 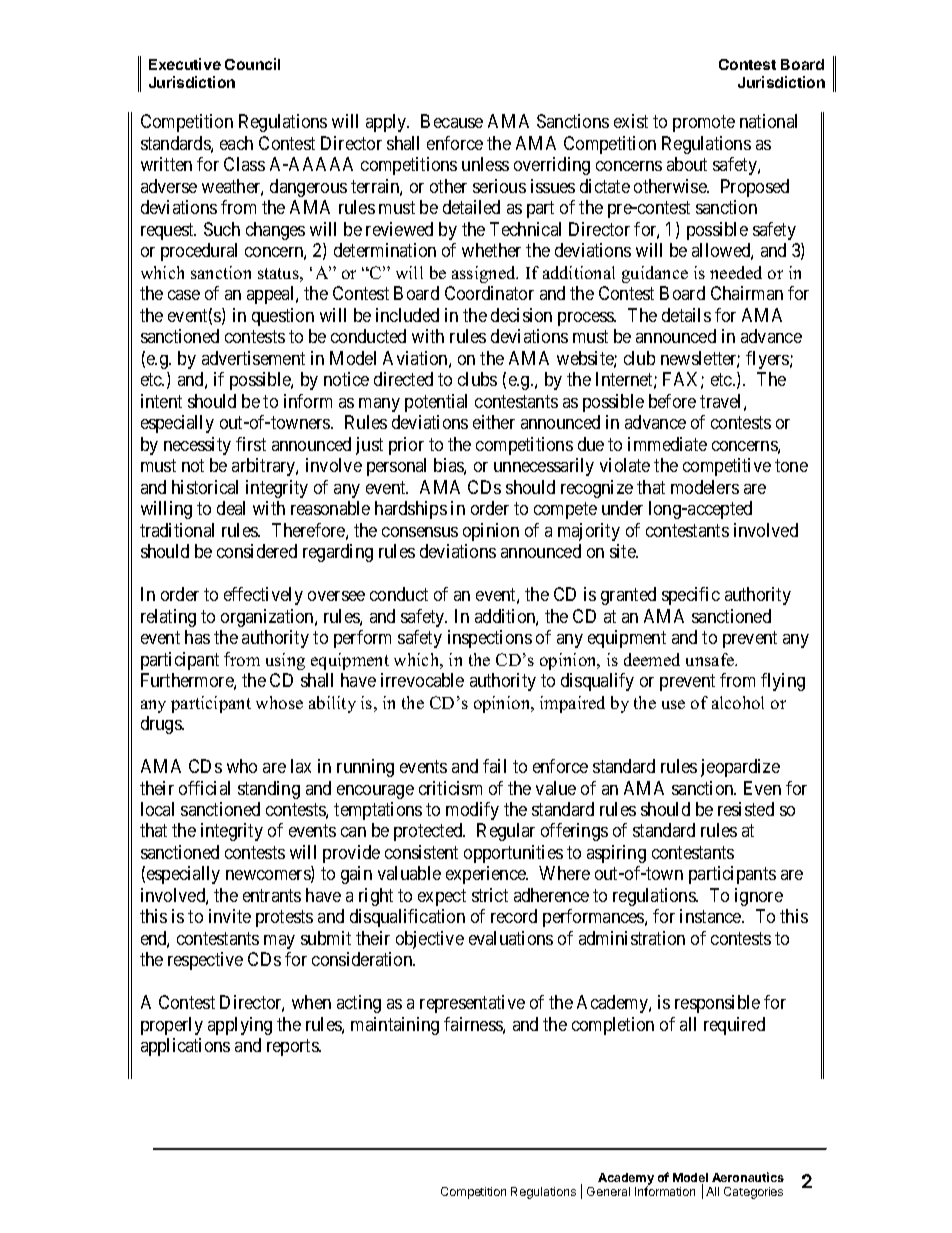 What do you see at coordinates (727, 467) in the screenshot?
I see `competitive` at bounding box center [727, 467].
